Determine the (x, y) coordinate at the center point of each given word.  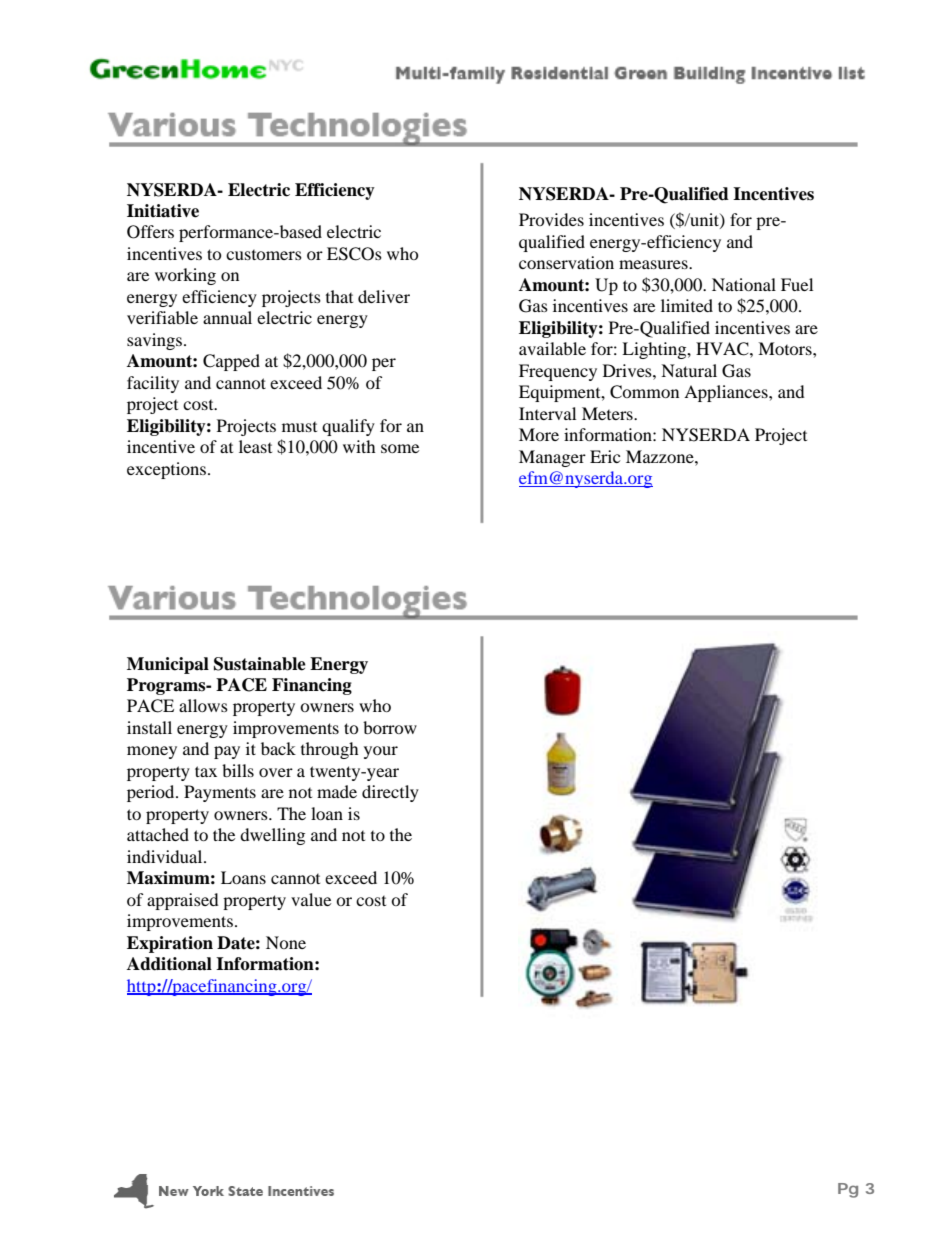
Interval (547, 413)
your (381, 752)
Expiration (170, 944)
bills (238, 770)
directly (390, 793)
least (255, 446)
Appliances (727, 393)
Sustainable (260, 664)
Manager (552, 458)
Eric (605, 456)
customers (264, 255)
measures (654, 264)
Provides (551, 219)
